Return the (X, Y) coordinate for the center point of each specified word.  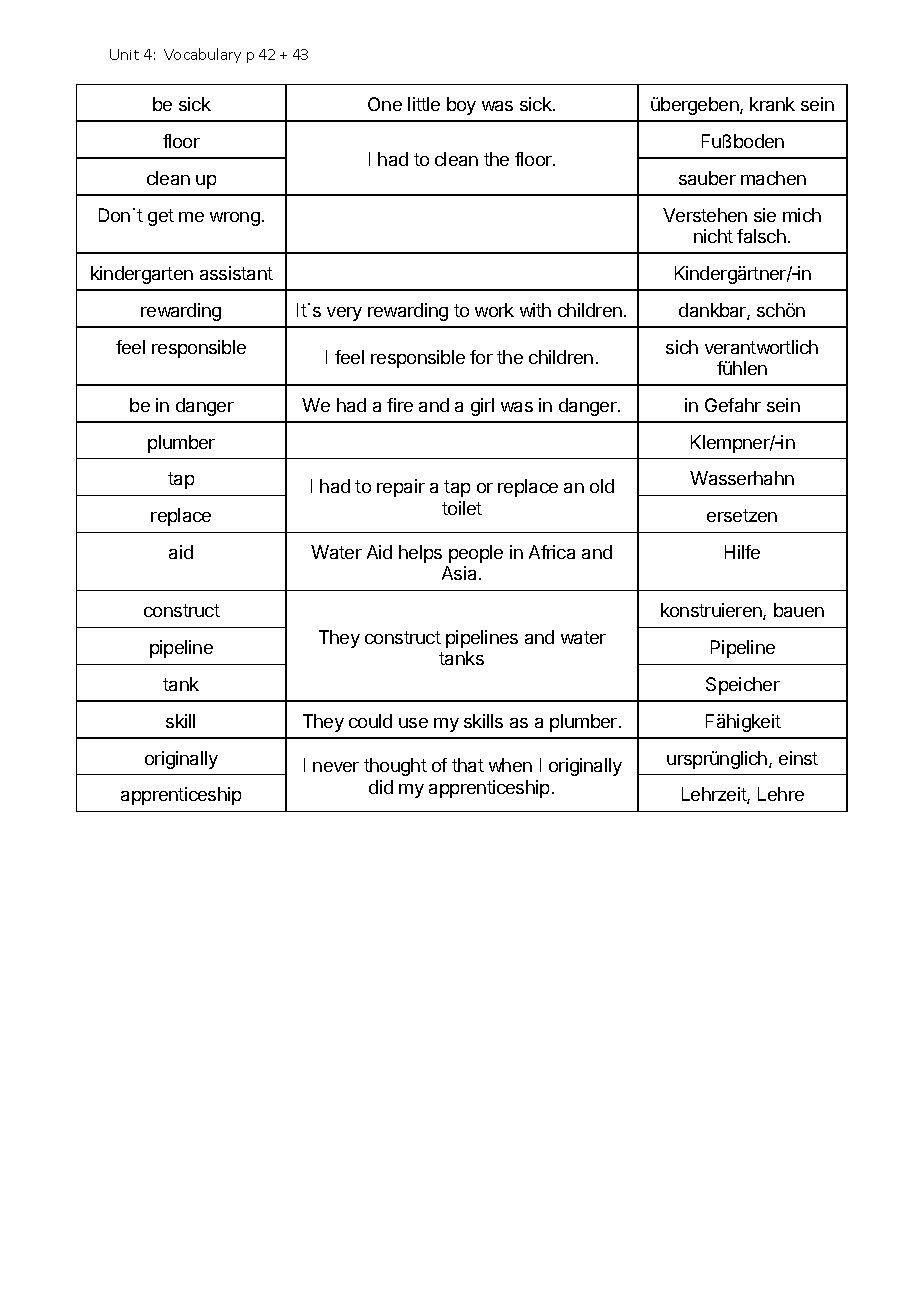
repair (401, 488)
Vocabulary (202, 55)
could (370, 721)
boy (461, 106)
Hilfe (742, 552)
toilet (462, 508)
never (336, 767)
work (494, 310)
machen (773, 178)
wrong (235, 219)
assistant (236, 273)
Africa (552, 552)
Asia (461, 573)
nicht (713, 236)
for (481, 357)
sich (682, 347)
